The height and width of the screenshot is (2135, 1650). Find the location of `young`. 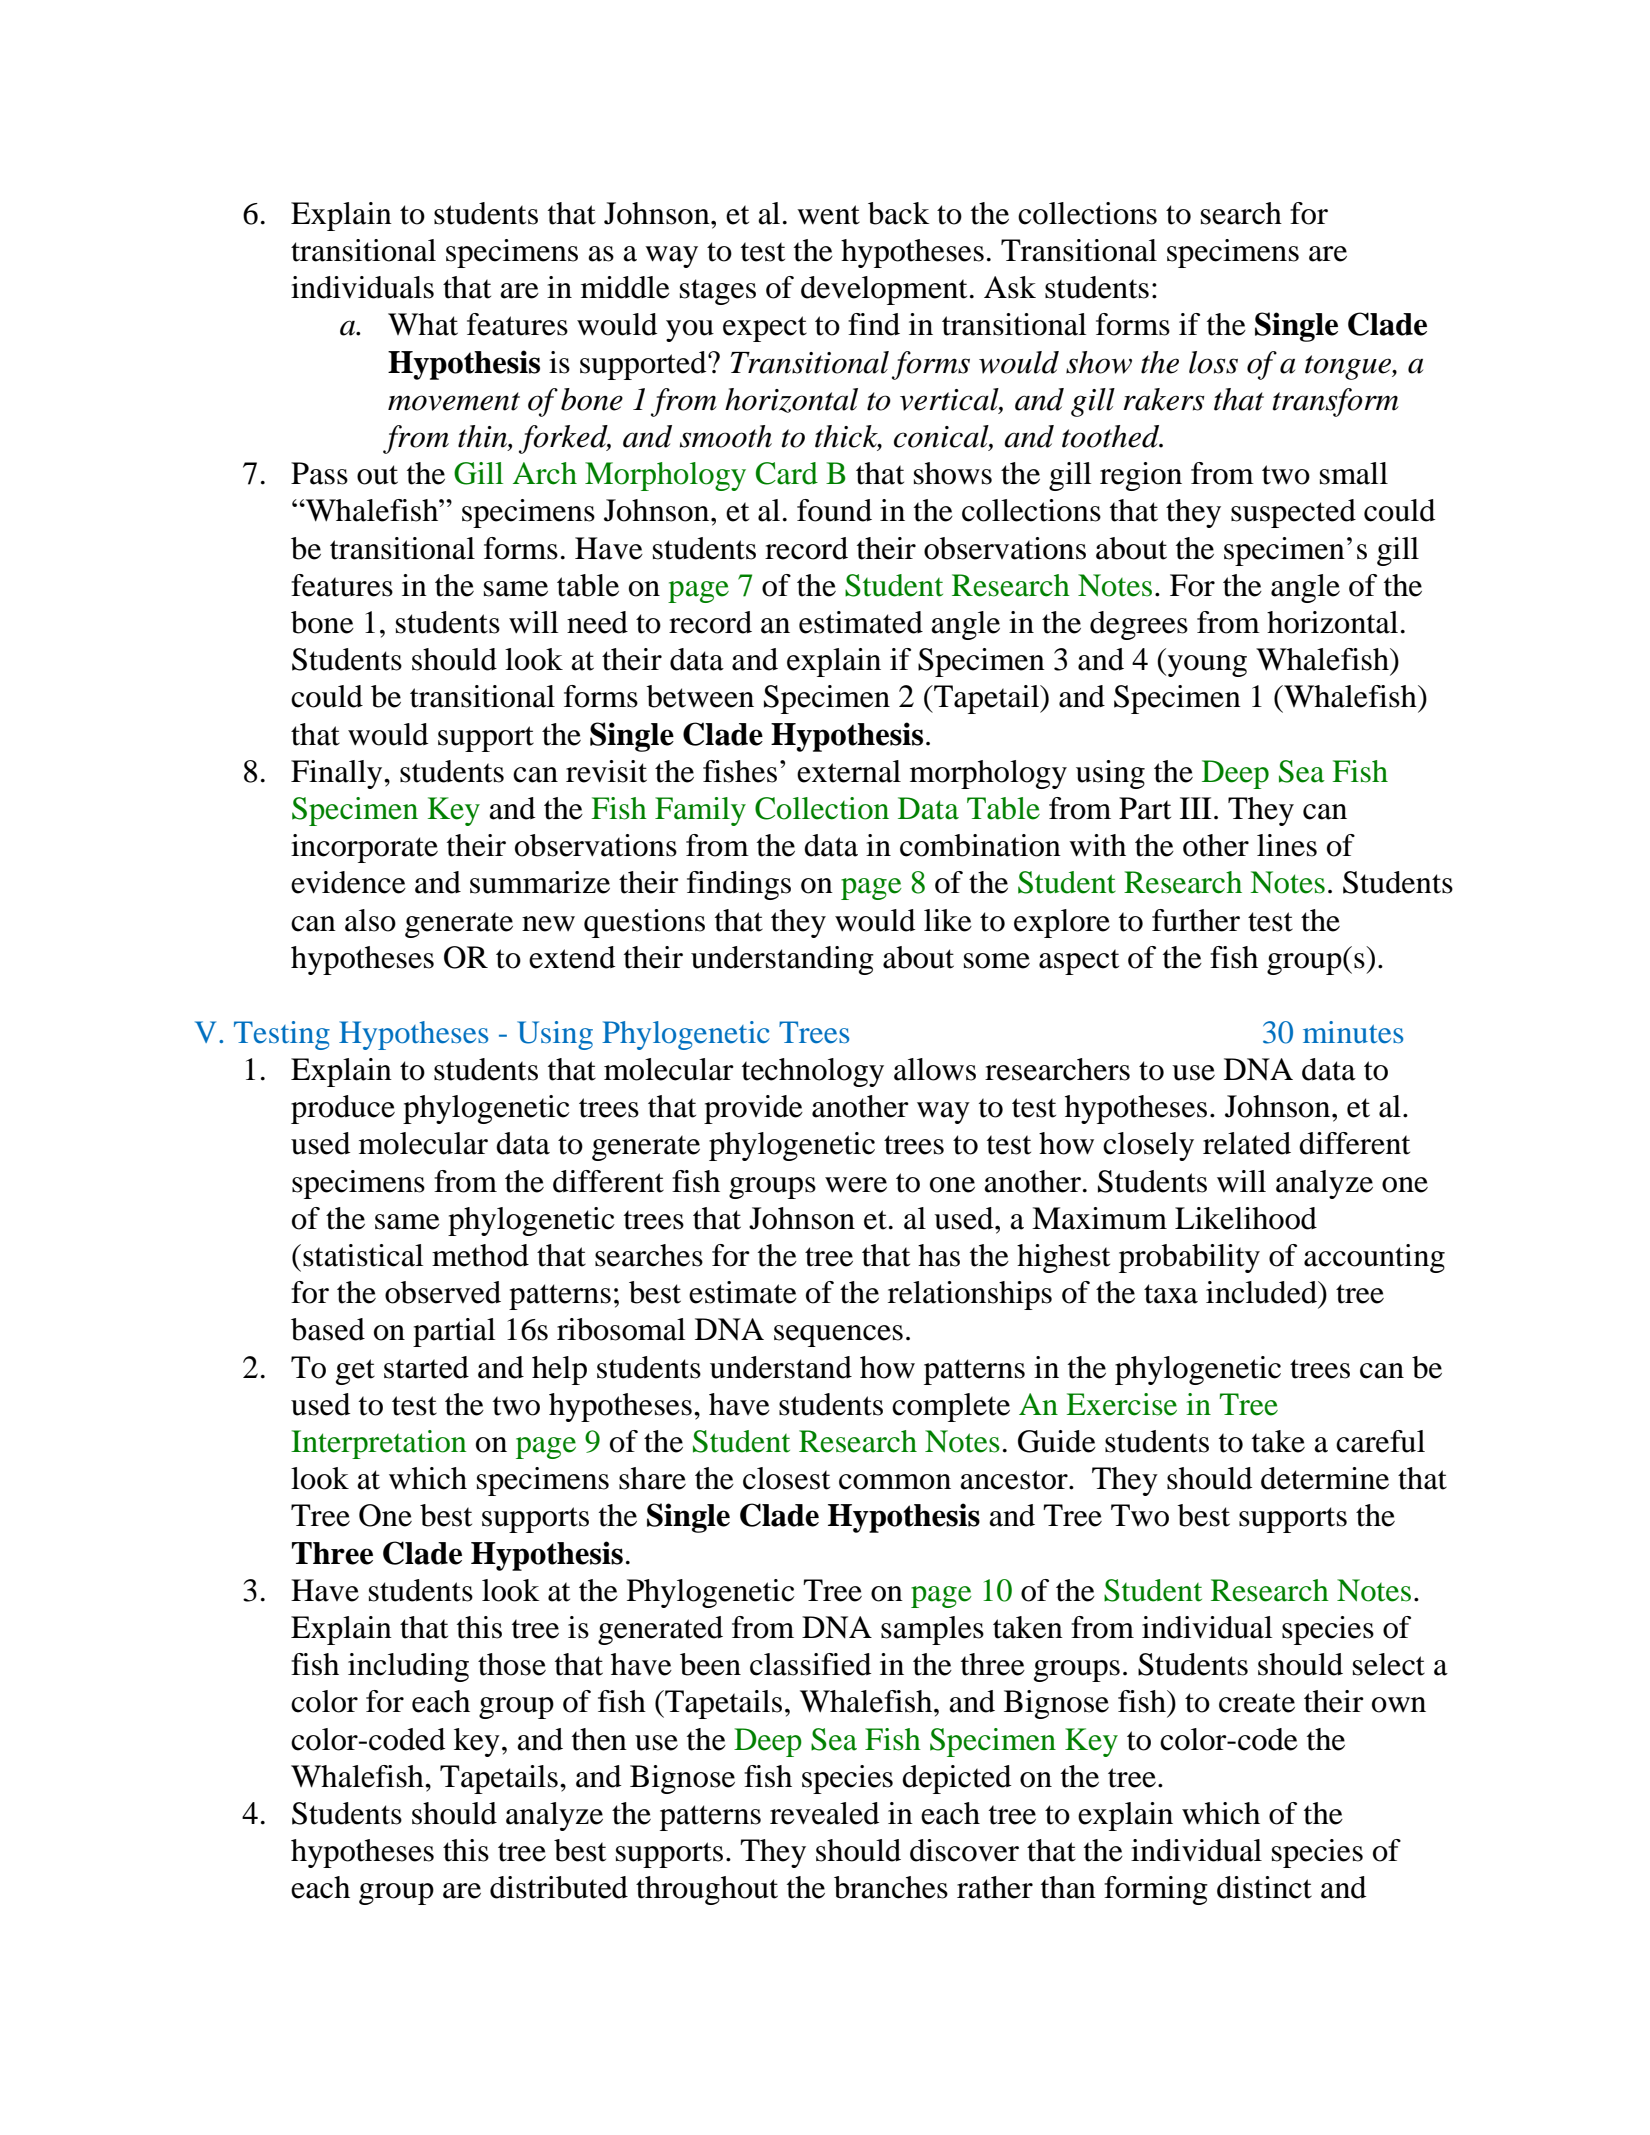

young is located at coordinates (1206, 666).
